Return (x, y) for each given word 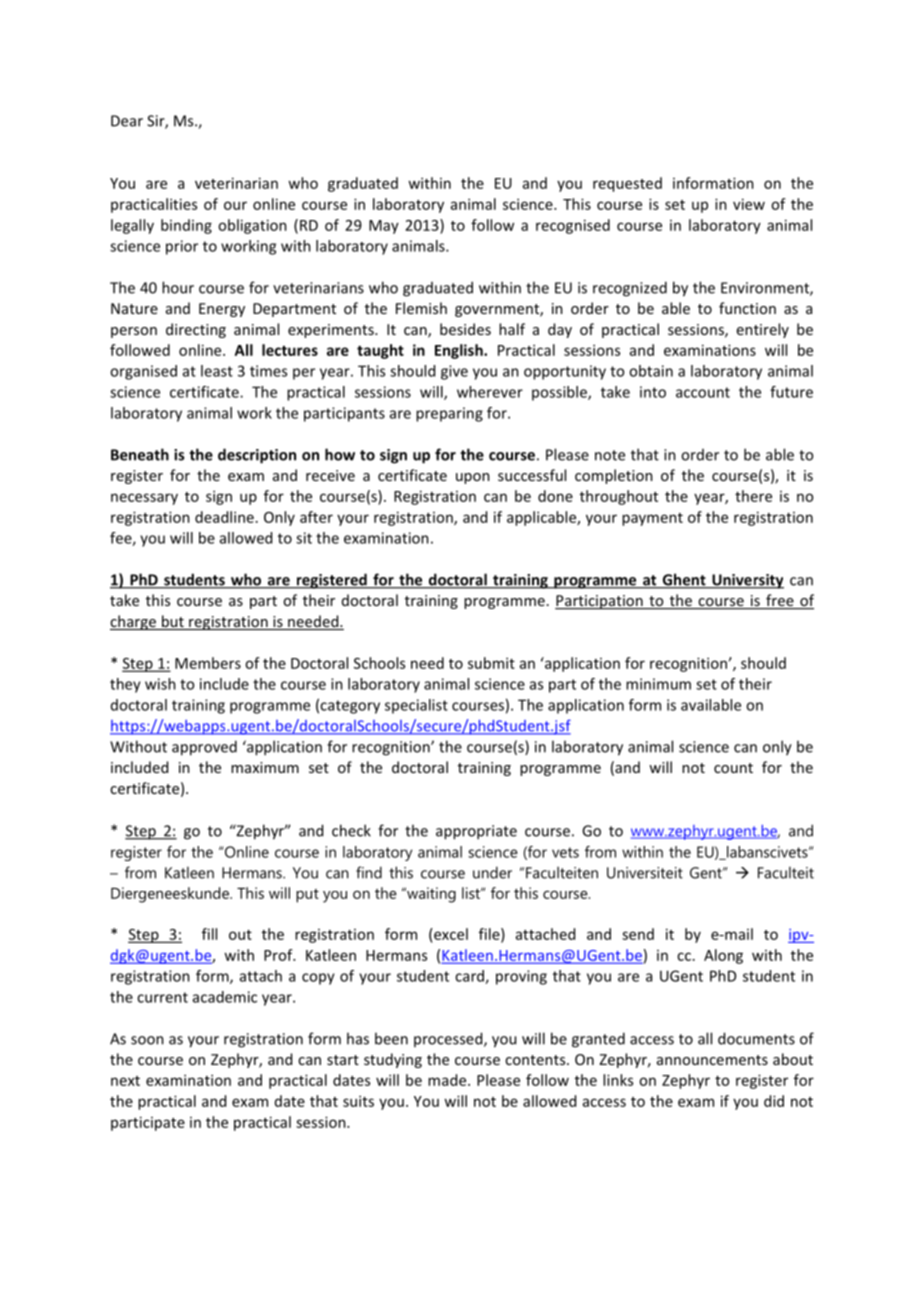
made (448, 1080)
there (753, 496)
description (257, 456)
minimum (658, 684)
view (749, 204)
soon (147, 1040)
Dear (127, 121)
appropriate (476, 832)
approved (204, 748)
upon (473, 478)
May (384, 227)
